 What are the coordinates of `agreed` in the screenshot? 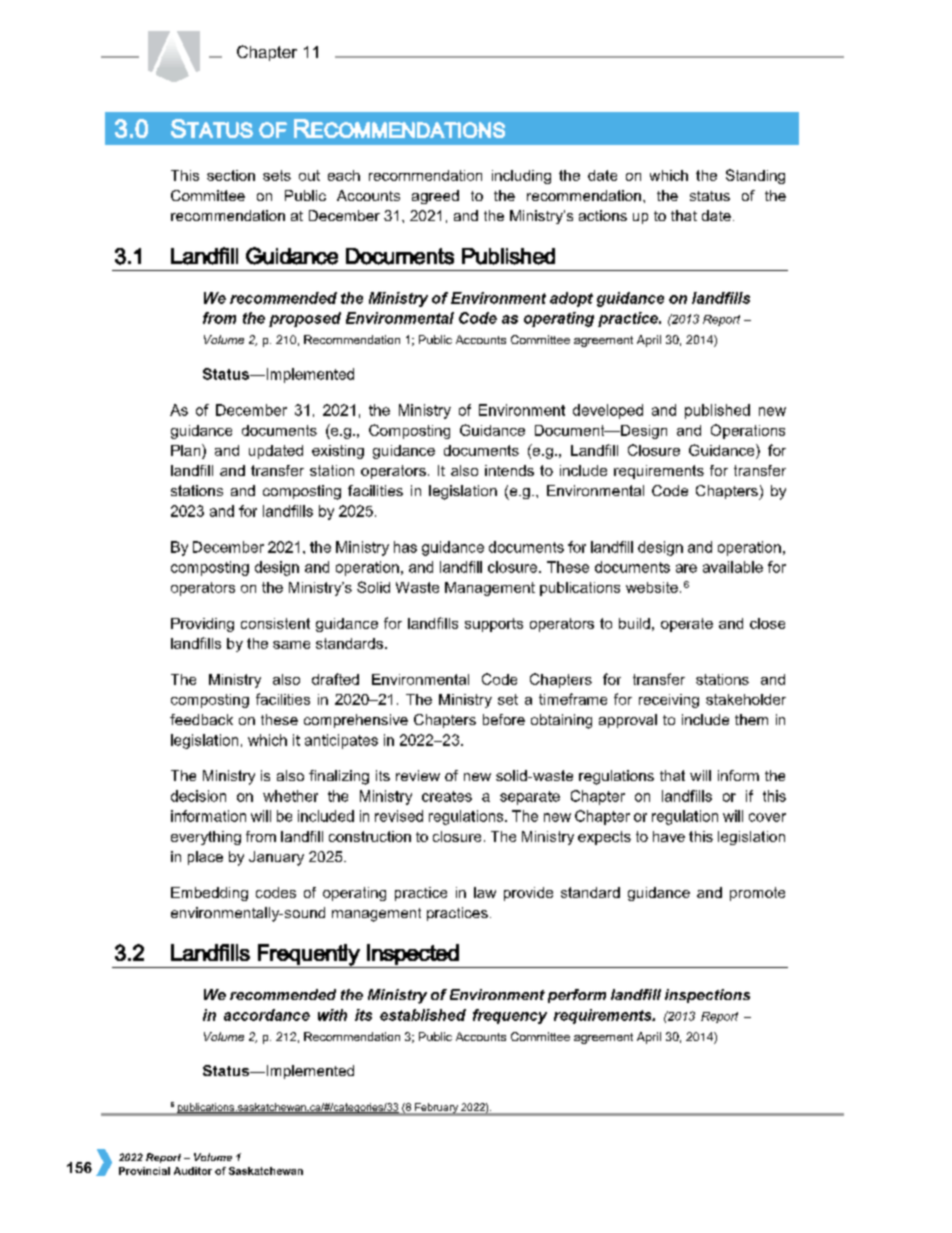 It's located at (435, 197).
